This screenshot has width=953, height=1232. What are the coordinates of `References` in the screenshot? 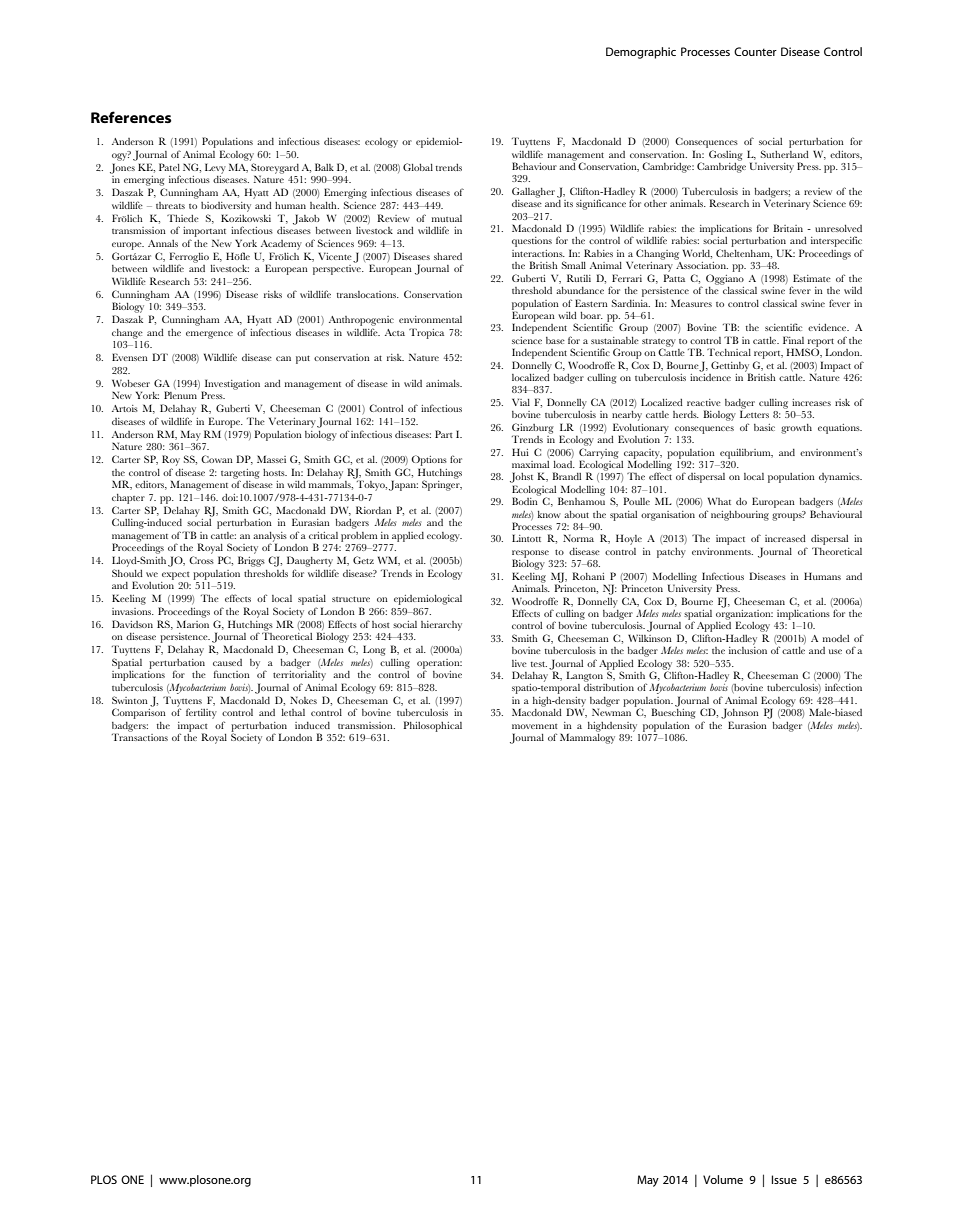 It's located at (131, 117).
